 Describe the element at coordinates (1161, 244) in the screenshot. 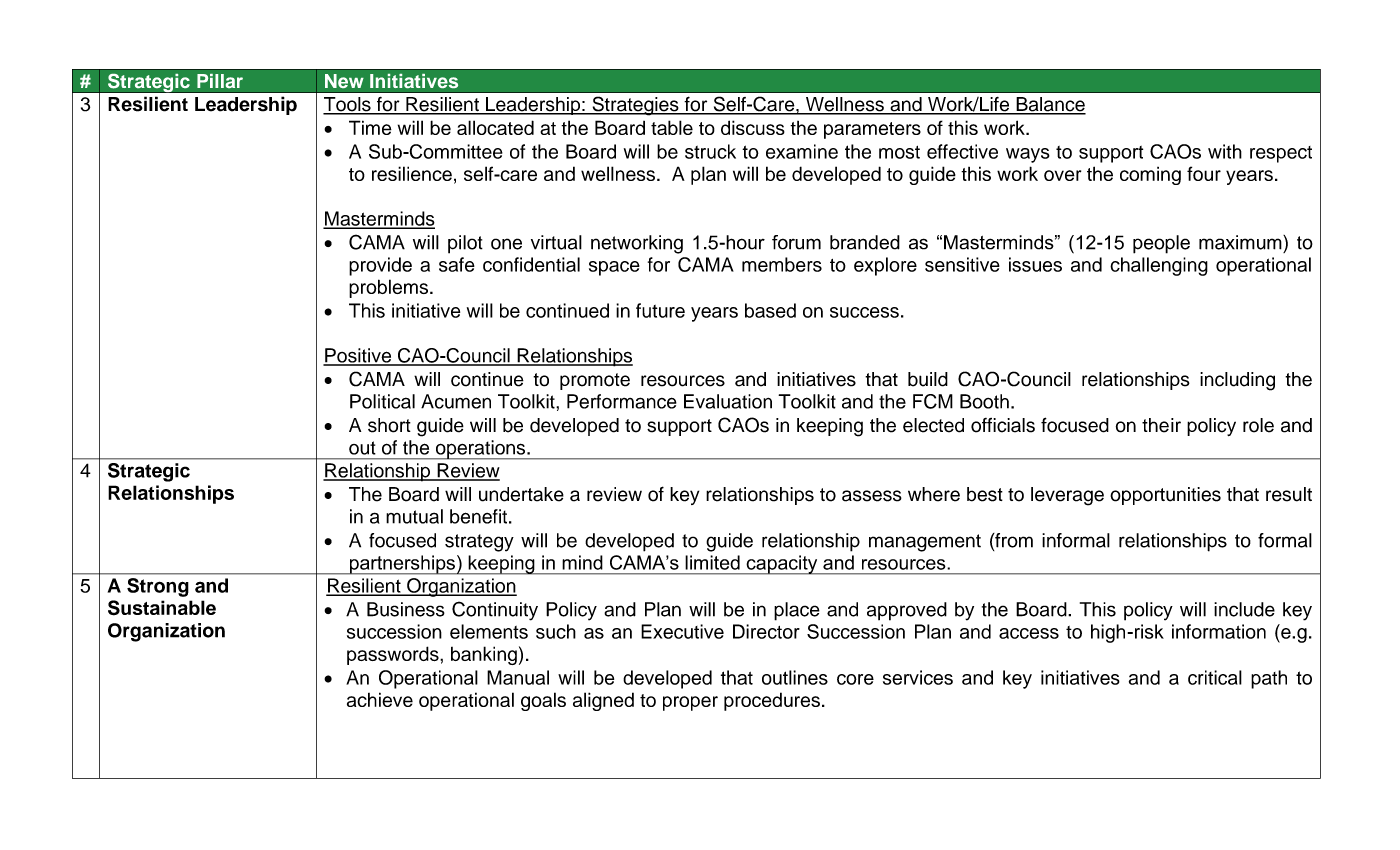

I see `people` at that location.
